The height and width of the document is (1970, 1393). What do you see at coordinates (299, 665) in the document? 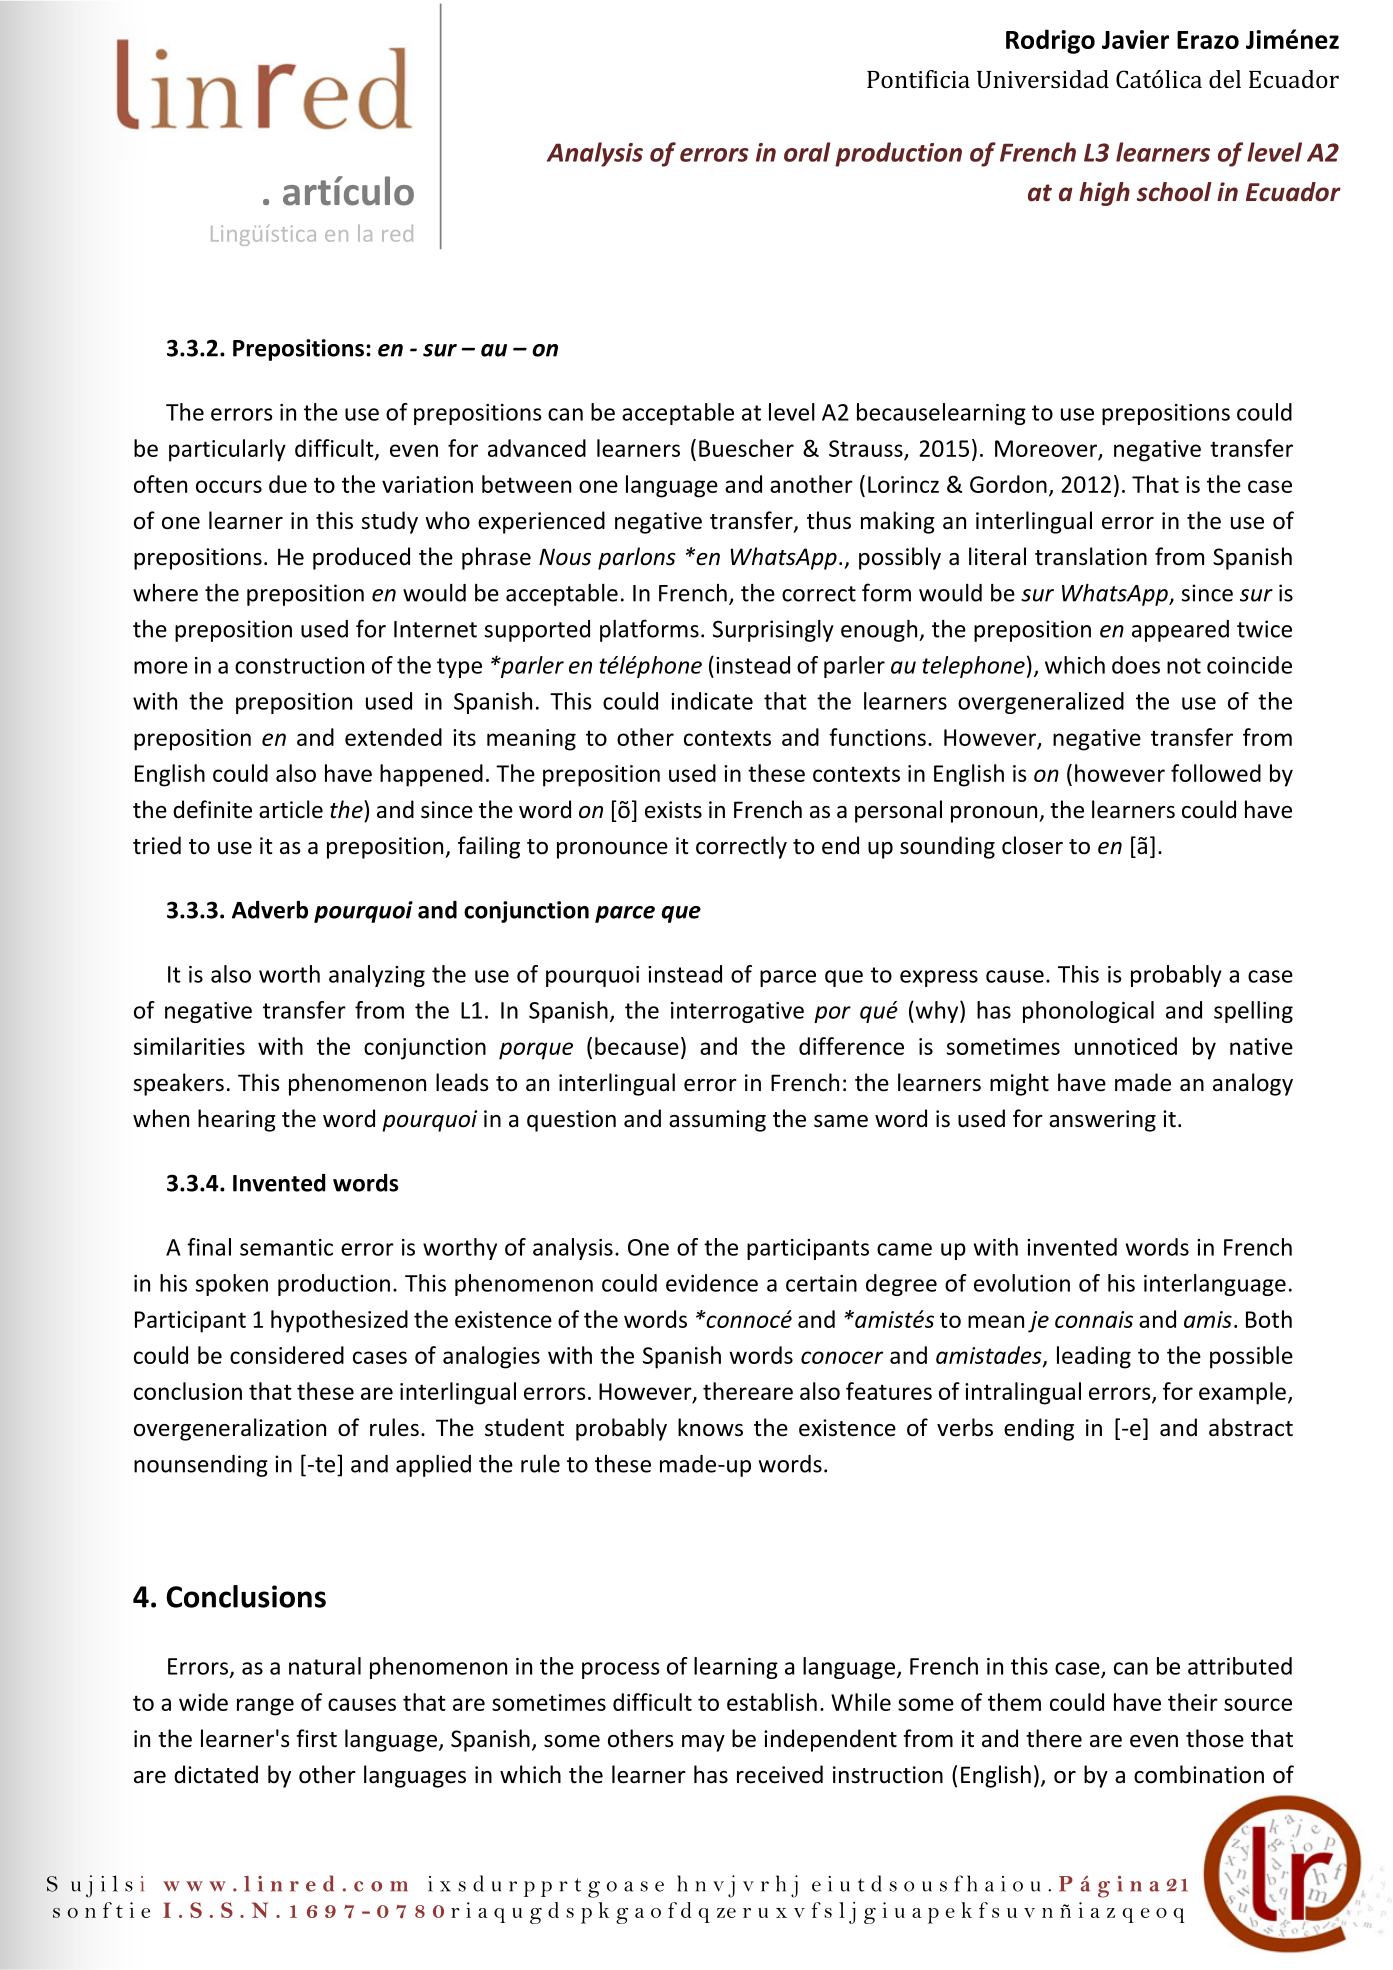
I see `construction` at bounding box center [299, 665].
